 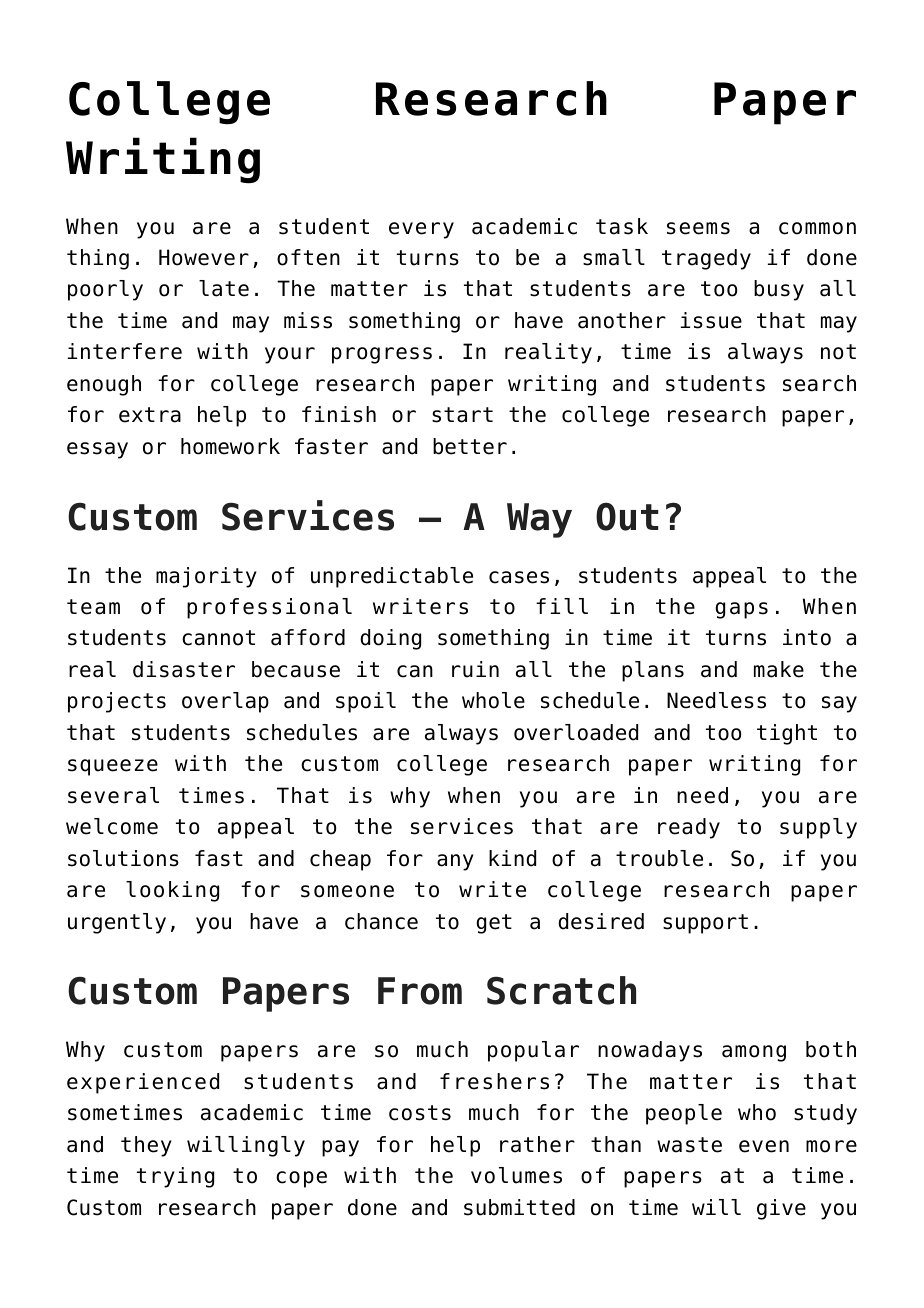 I want to click on overlap, so click(x=225, y=702).
